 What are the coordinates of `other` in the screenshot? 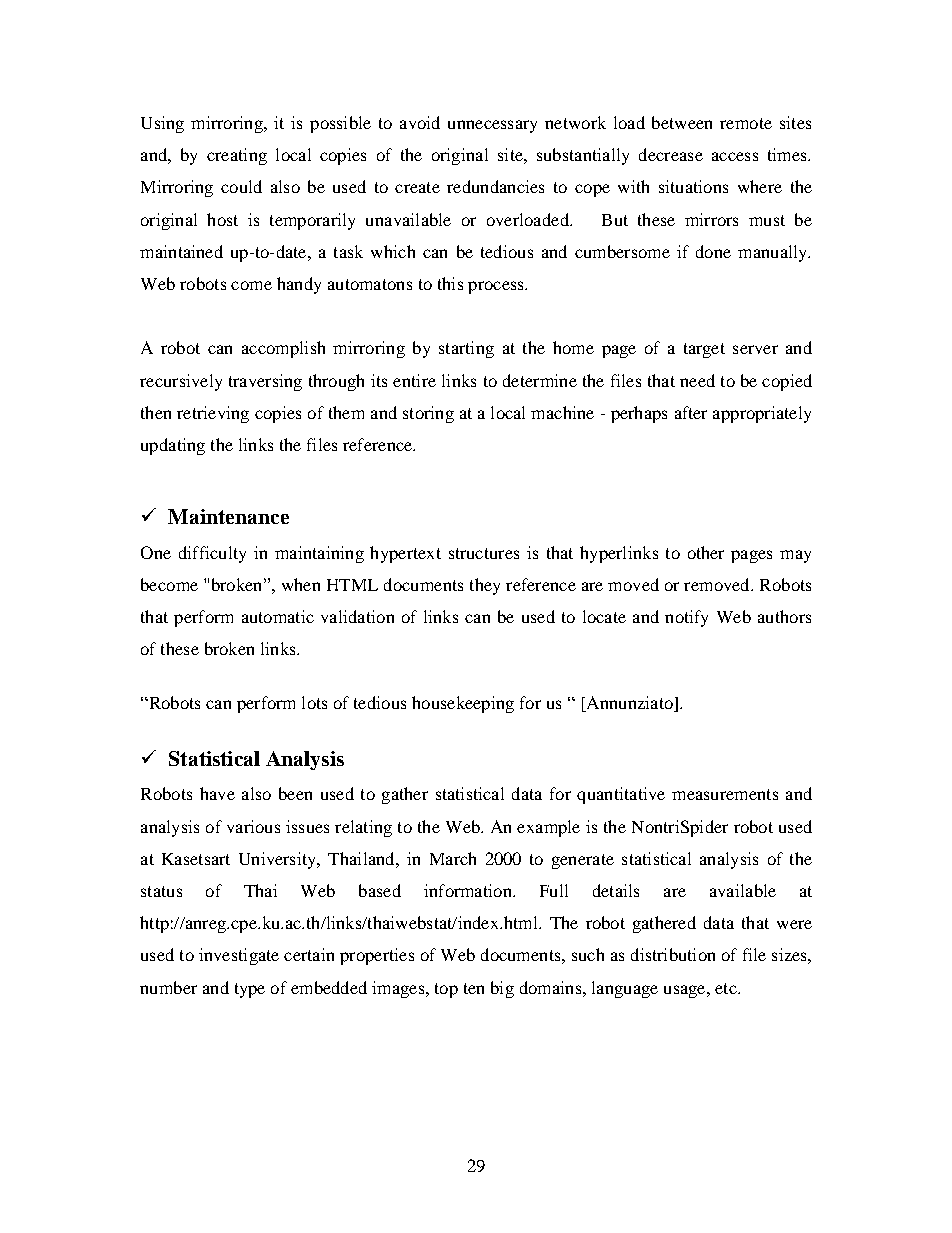 It's located at (706, 552).
